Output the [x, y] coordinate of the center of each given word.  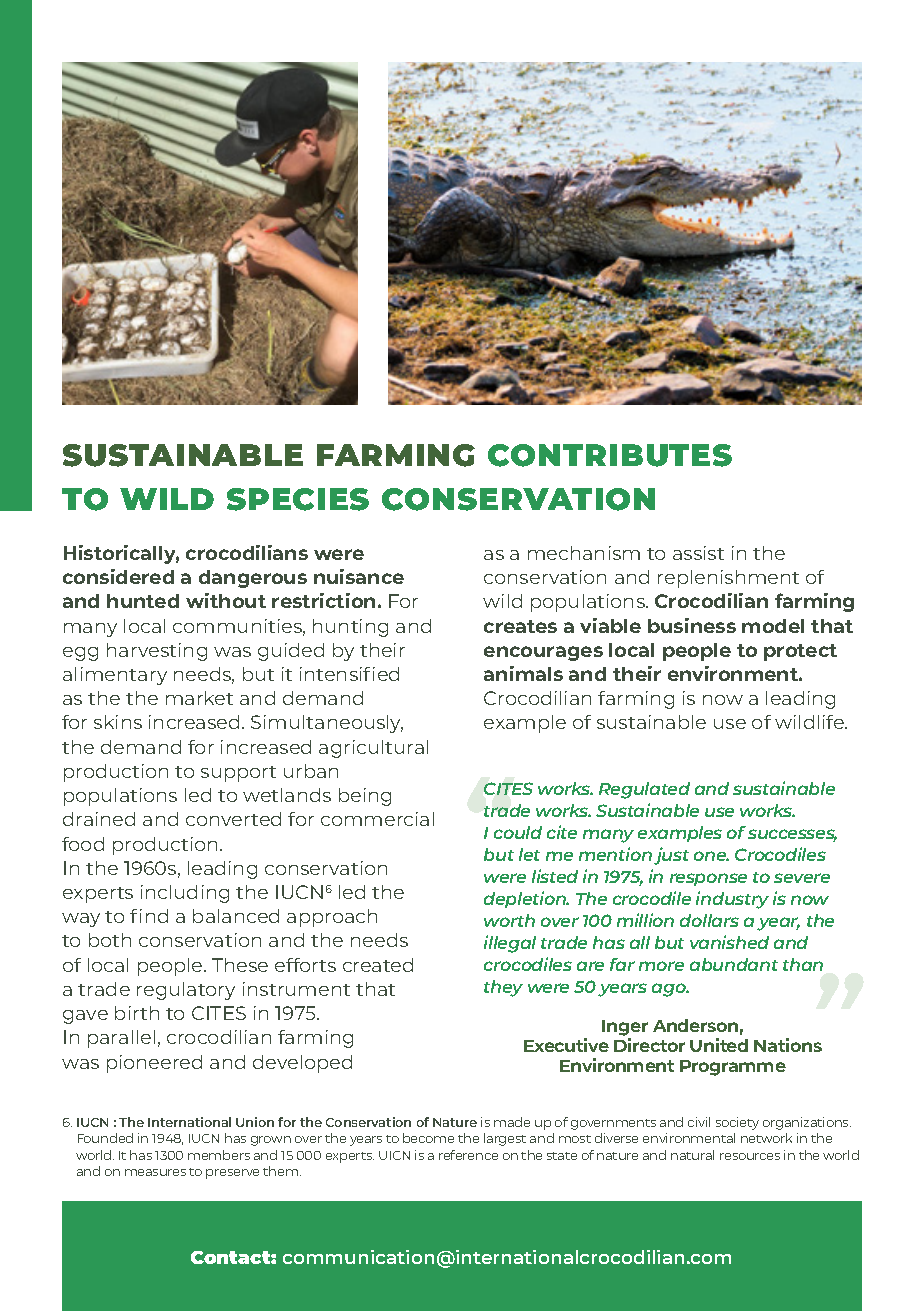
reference [468, 1155]
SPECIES [298, 499]
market [199, 698]
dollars [709, 920]
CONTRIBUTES [610, 455]
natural [692, 1155]
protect [800, 652]
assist [698, 553]
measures [155, 1172]
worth [509, 920]
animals [523, 673]
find [149, 916]
